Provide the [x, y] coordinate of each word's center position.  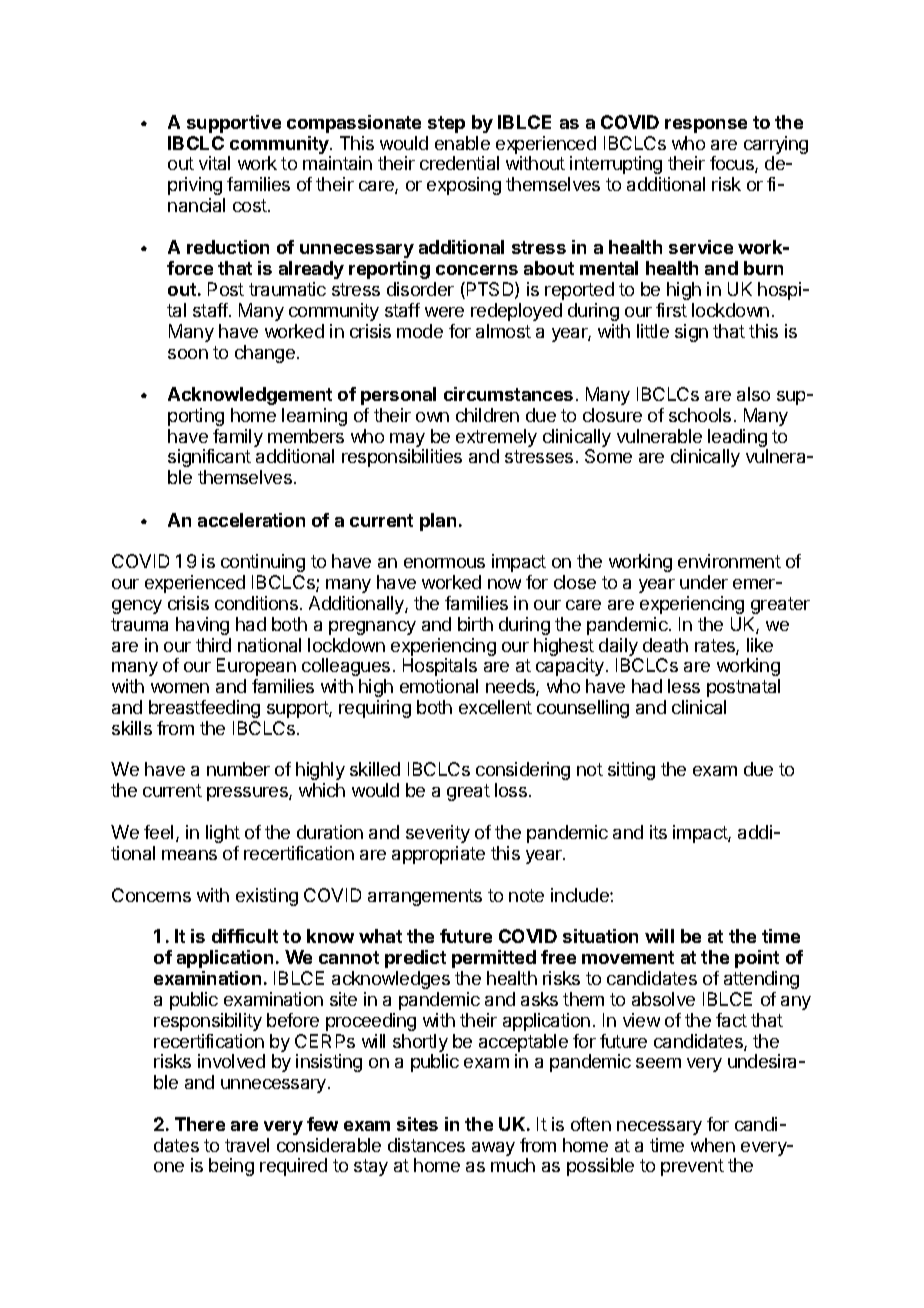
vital [214, 163]
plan [438, 522]
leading [738, 439]
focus [733, 164]
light [223, 834]
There [200, 1124]
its [658, 832]
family [237, 439]
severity [438, 834]
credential [459, 163]
